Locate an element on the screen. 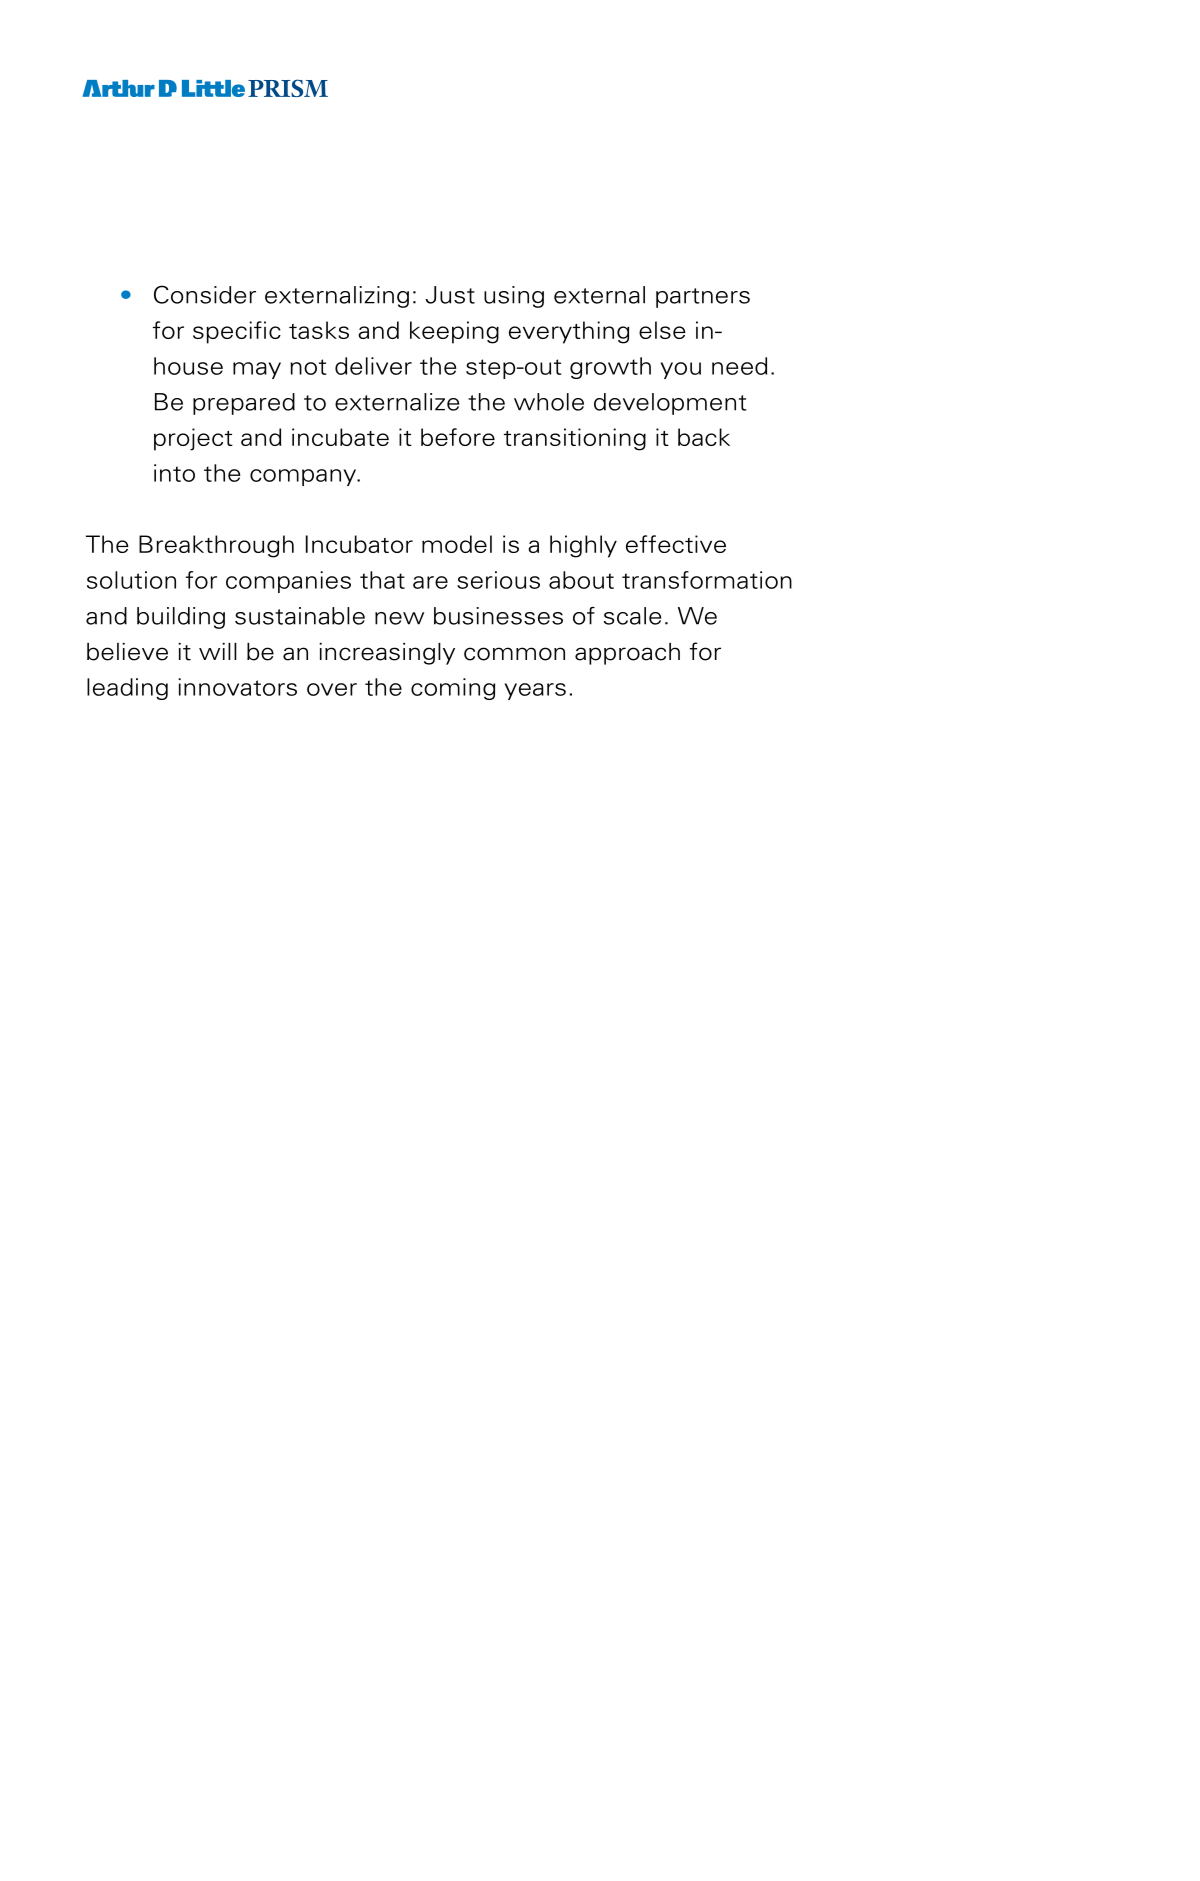  specific is located at coordinates (237, 332).
